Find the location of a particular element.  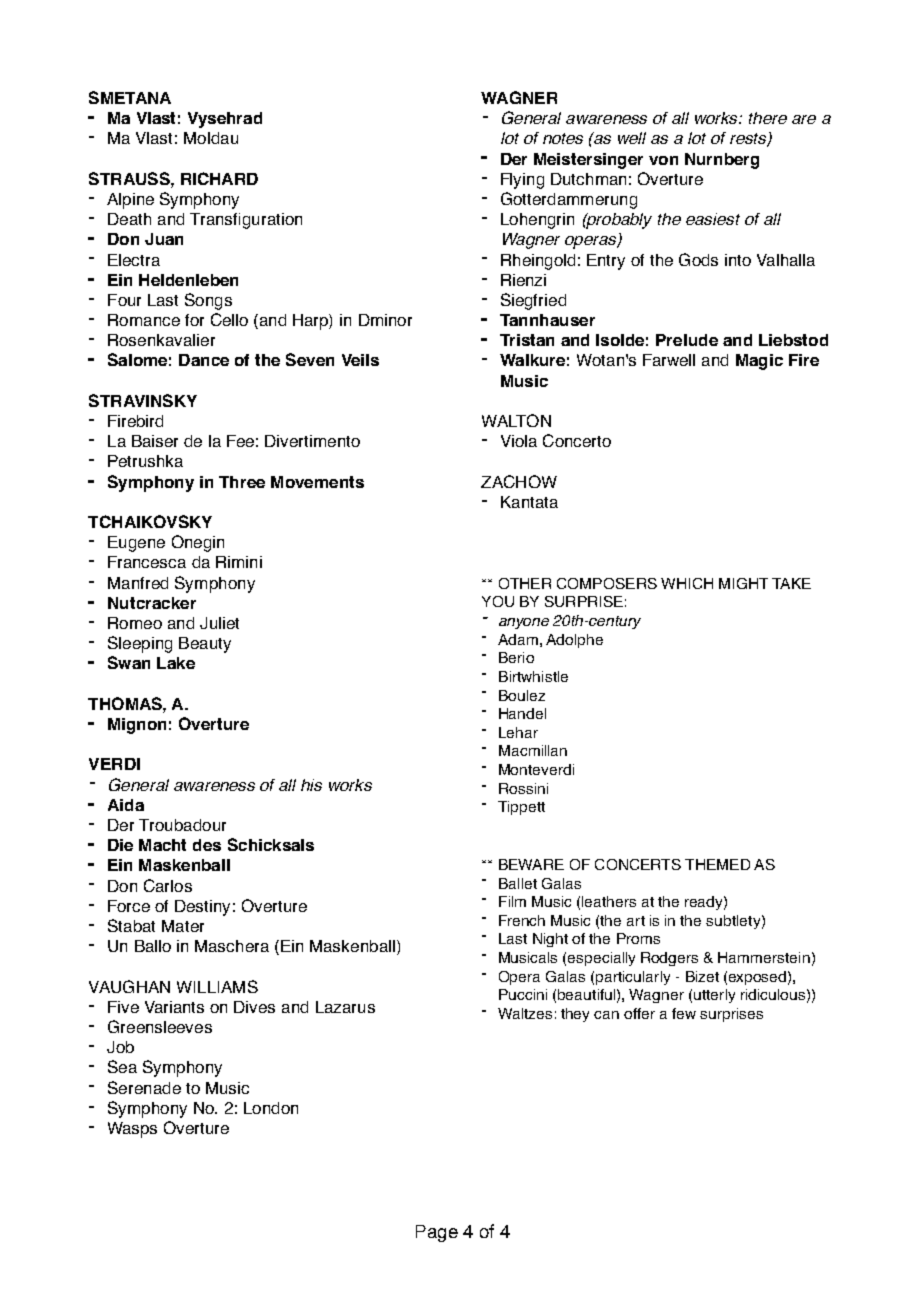

Page is located at coordinates (437, 1233).
